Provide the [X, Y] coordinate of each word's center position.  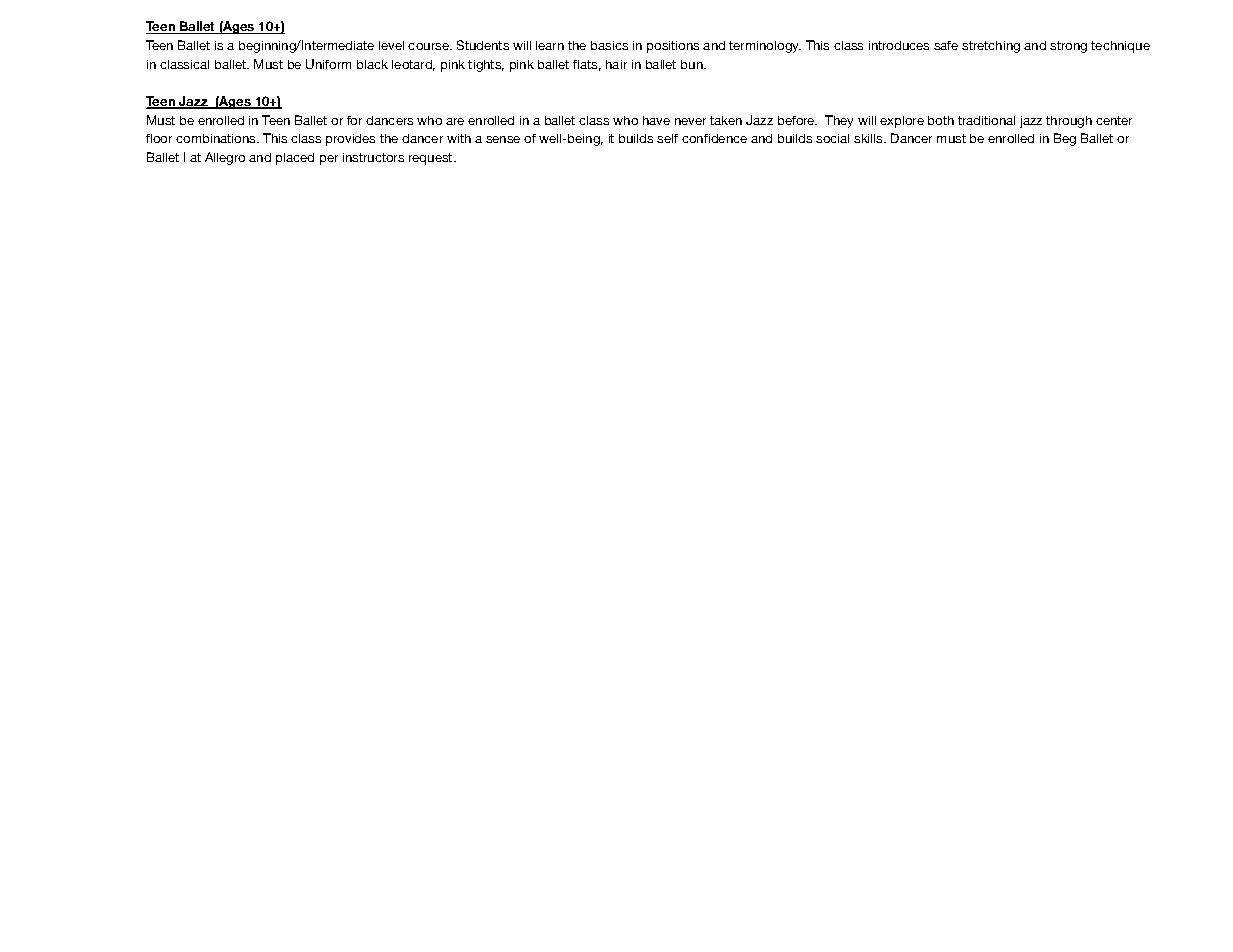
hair [616, 64]
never [690, 121]
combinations [217, 138]
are [455, 121]
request [432, 159]
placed [295, 159]
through [1069, 122]
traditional [986, 120]
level [391, 45]
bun [693, 64]
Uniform [328, 64]
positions [673, 47]
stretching [991, 47]
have [656, 120]
